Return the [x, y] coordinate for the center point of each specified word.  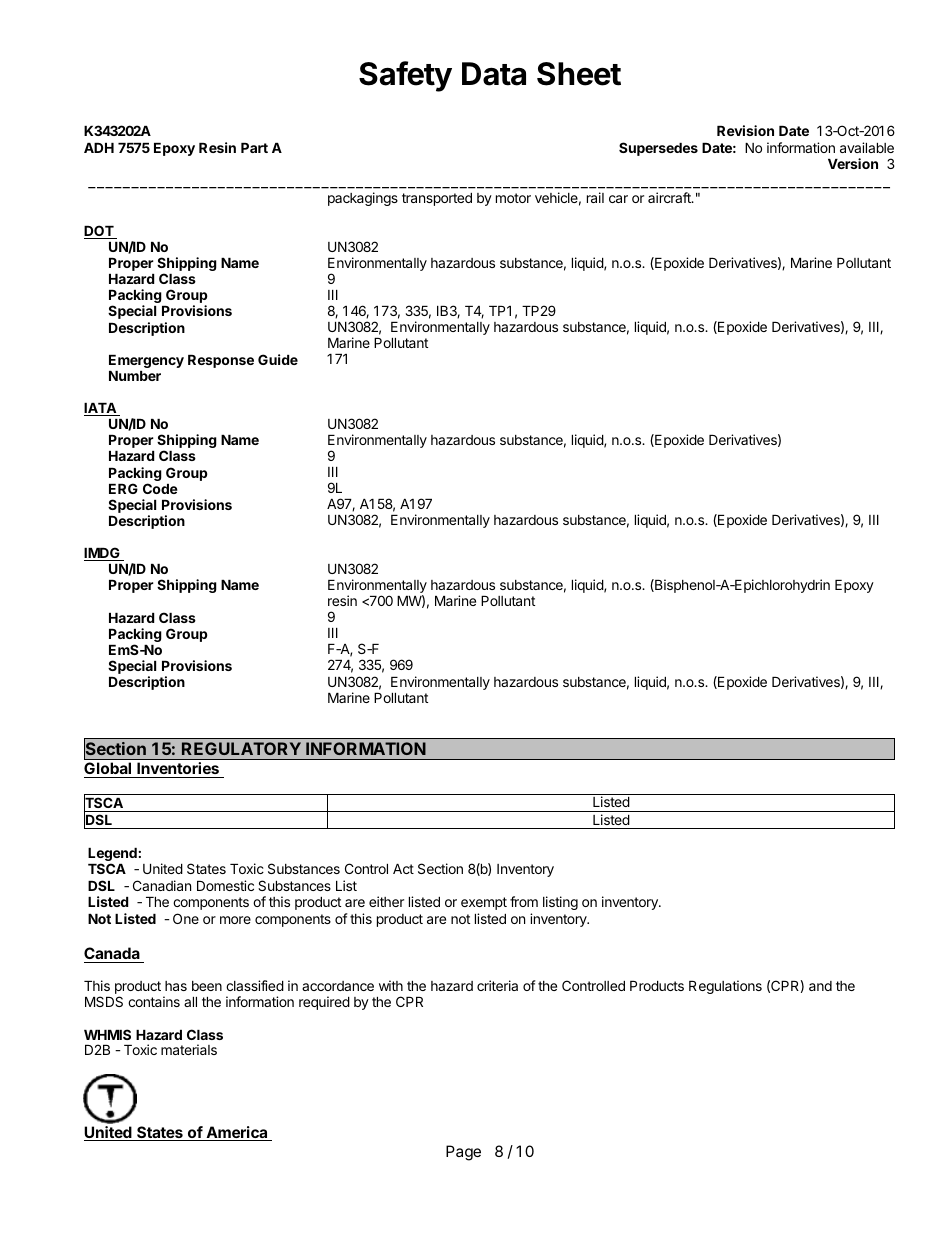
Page [463, 1153]
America [237, 1133]
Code [160, 488]
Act [403, 869]
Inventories [178, 770]
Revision [745, 130]
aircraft [670, 197]
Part [254, 148]
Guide [278, 359]
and [820, 986]
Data [494, 74]
